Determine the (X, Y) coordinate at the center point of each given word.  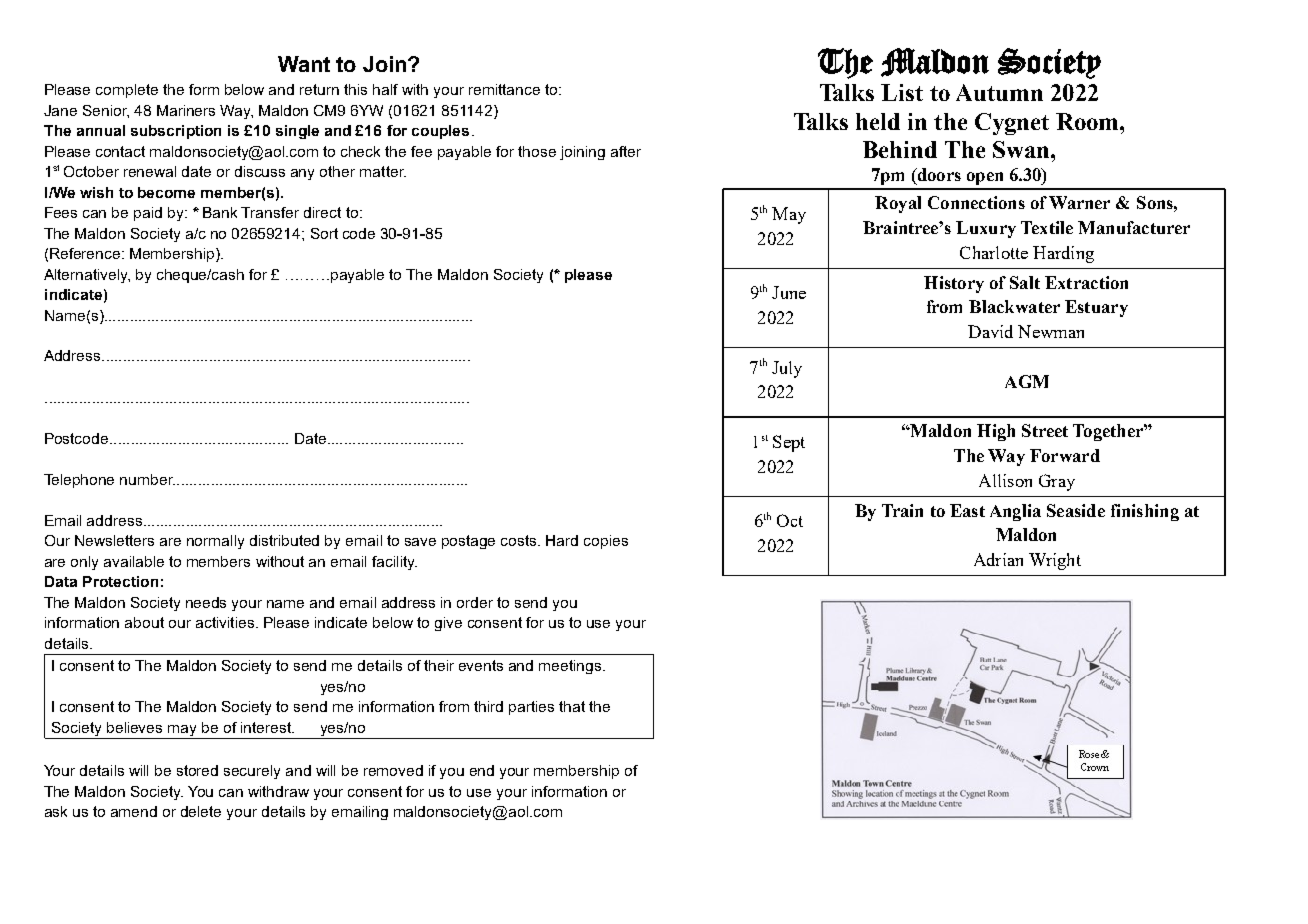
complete (127, 91)
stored (197, 770)
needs (206, 602)
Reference (86, 253)
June (789, 292)
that (572, 706)
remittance (504, 89)
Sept (789, 443)
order (475, 602)
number (147, 479)
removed (393, 770)
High (996, 432)
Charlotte (994, 252)
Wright (1055, 561)
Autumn (999, 92)
